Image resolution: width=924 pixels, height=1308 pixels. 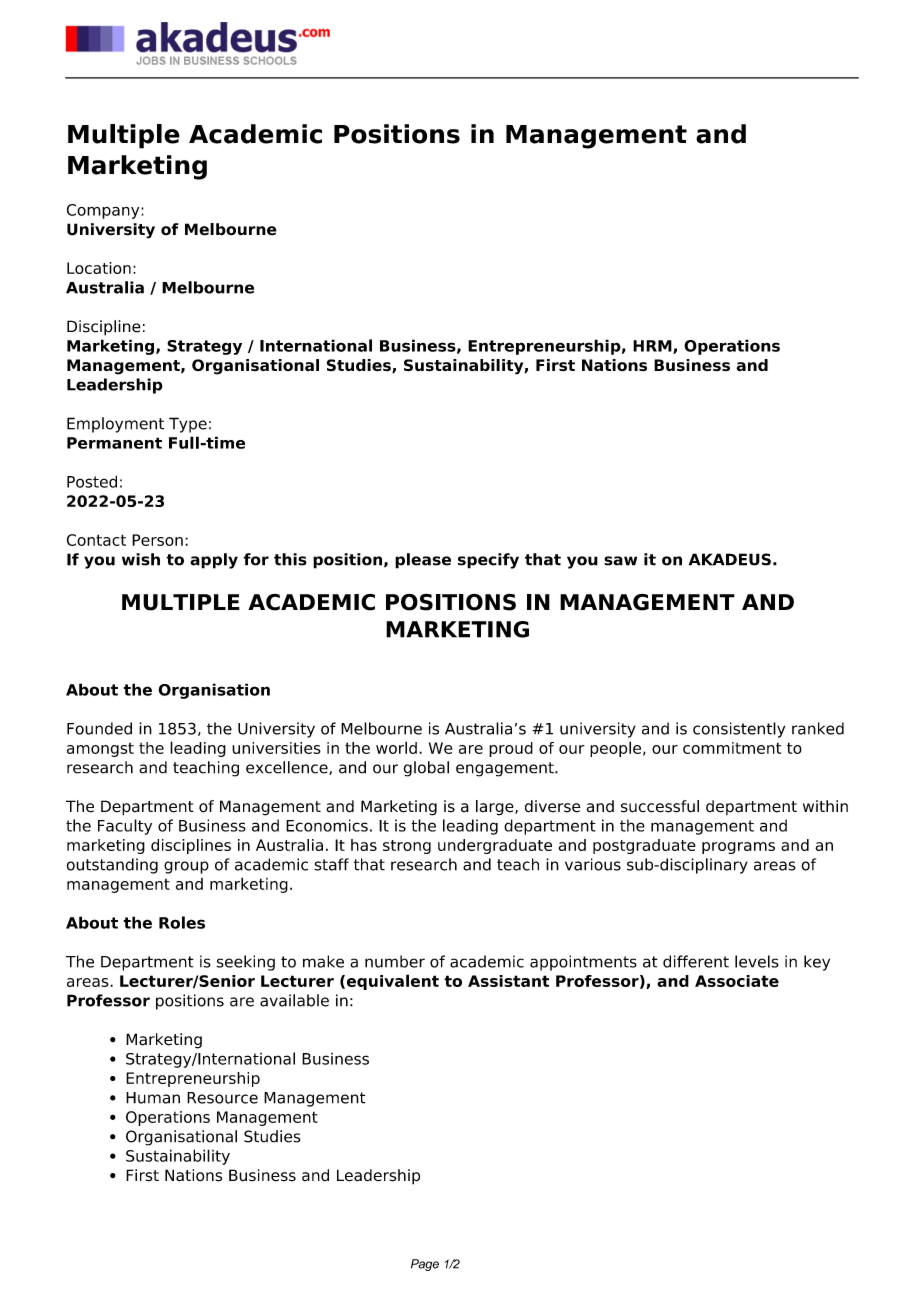 I want to click on undergraduate, so click(x=495, y=846).
